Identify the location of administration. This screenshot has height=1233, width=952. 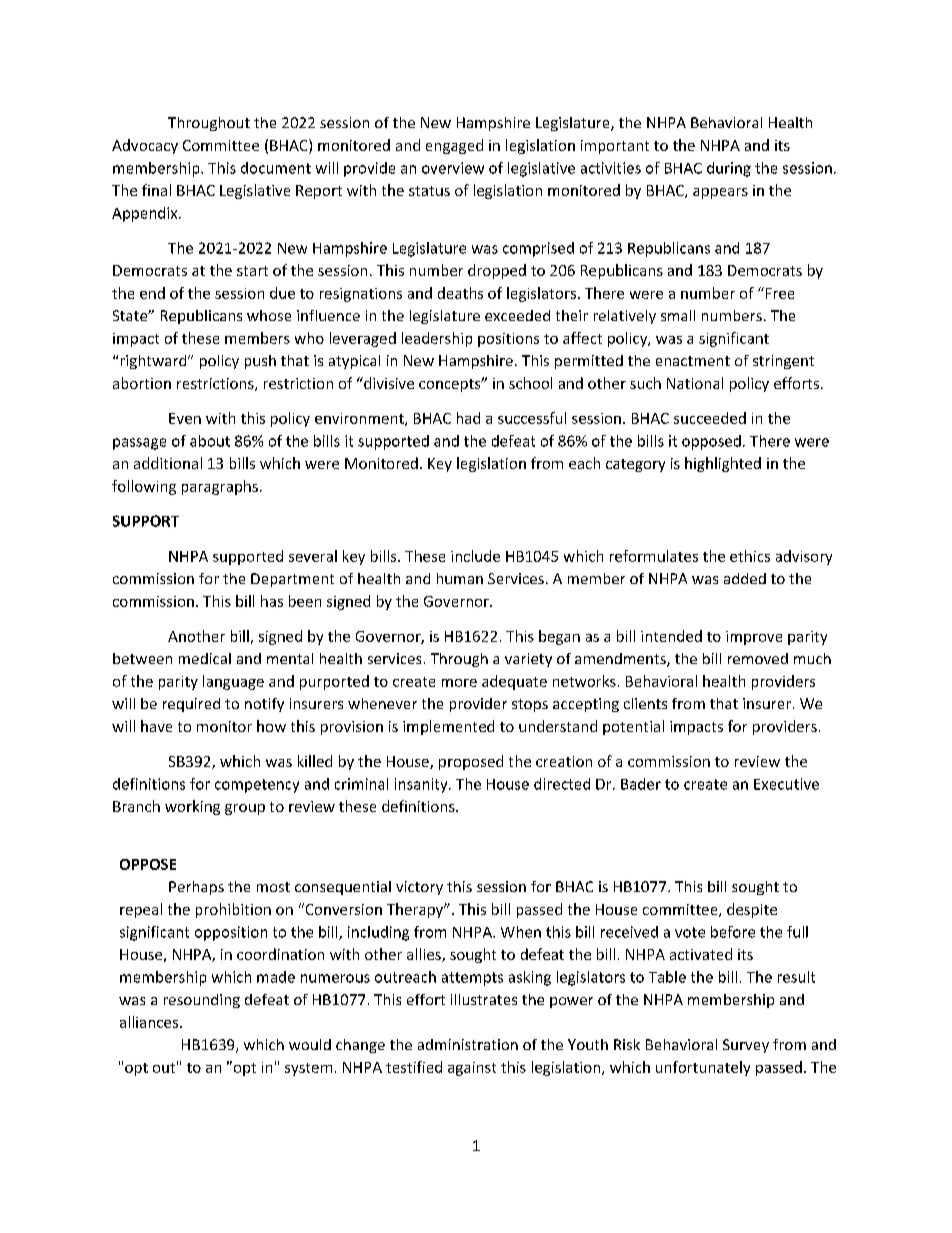
(468, 1044).
